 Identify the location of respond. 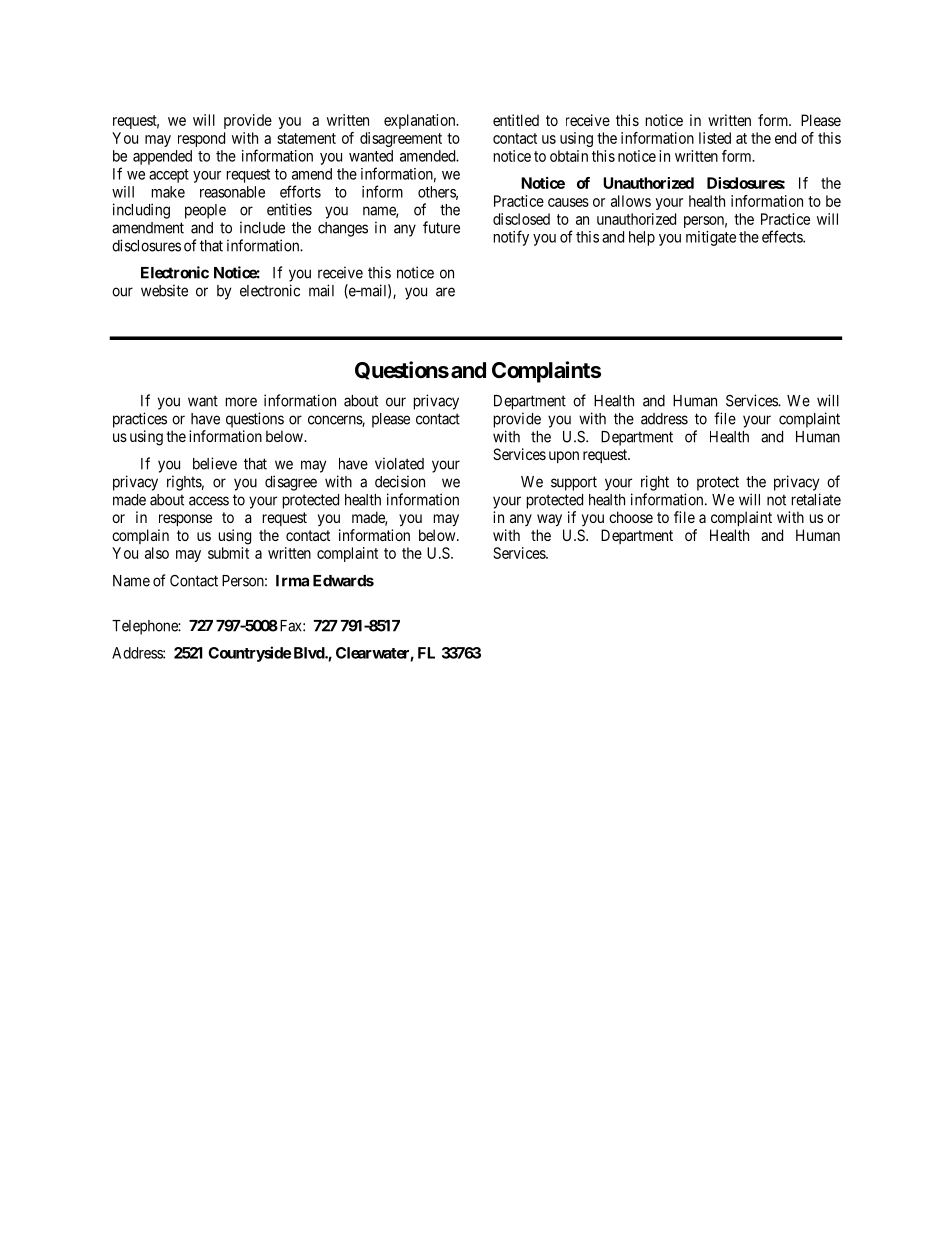
(201, 139).
